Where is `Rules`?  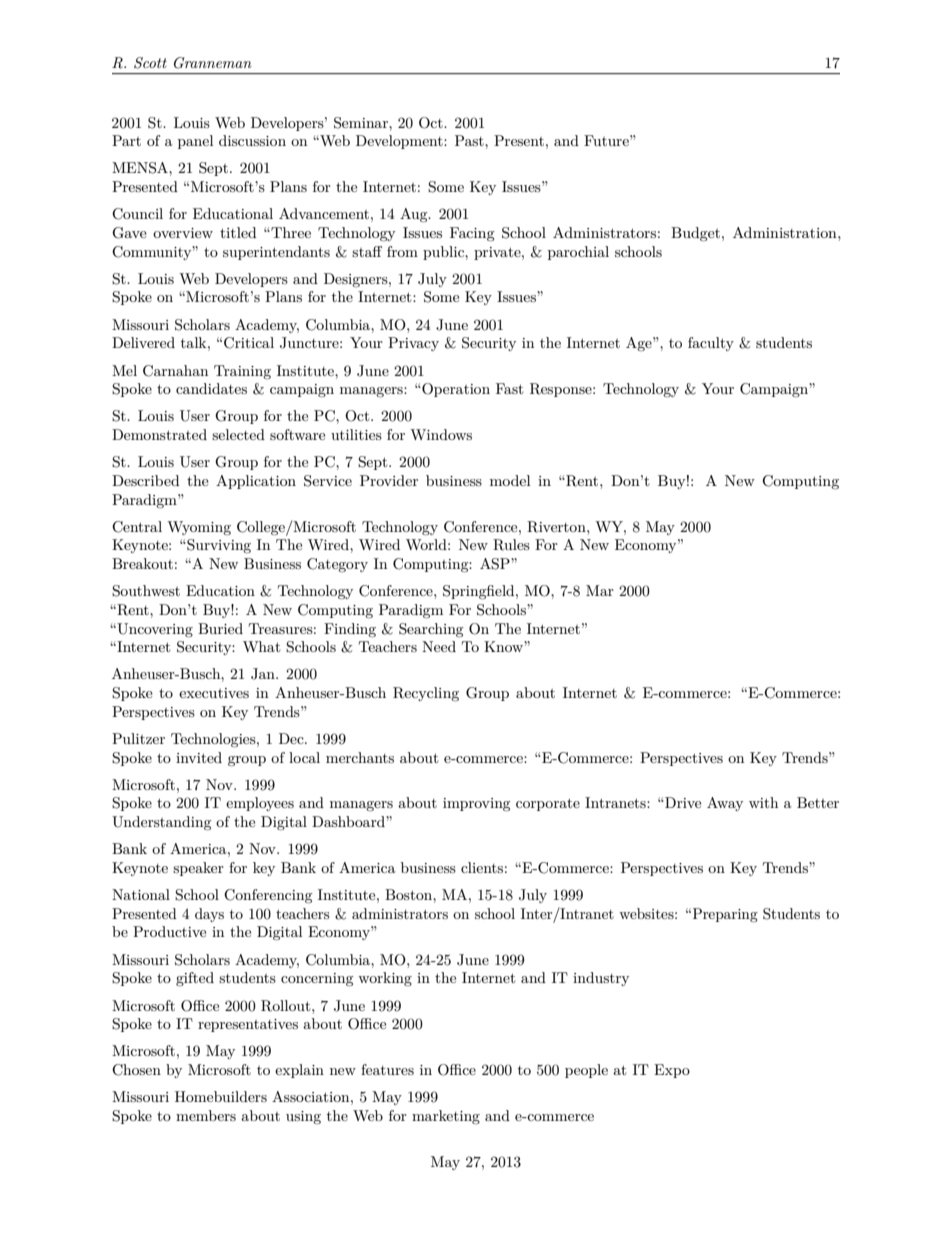 Rules is located at coordinates (511, 545).
